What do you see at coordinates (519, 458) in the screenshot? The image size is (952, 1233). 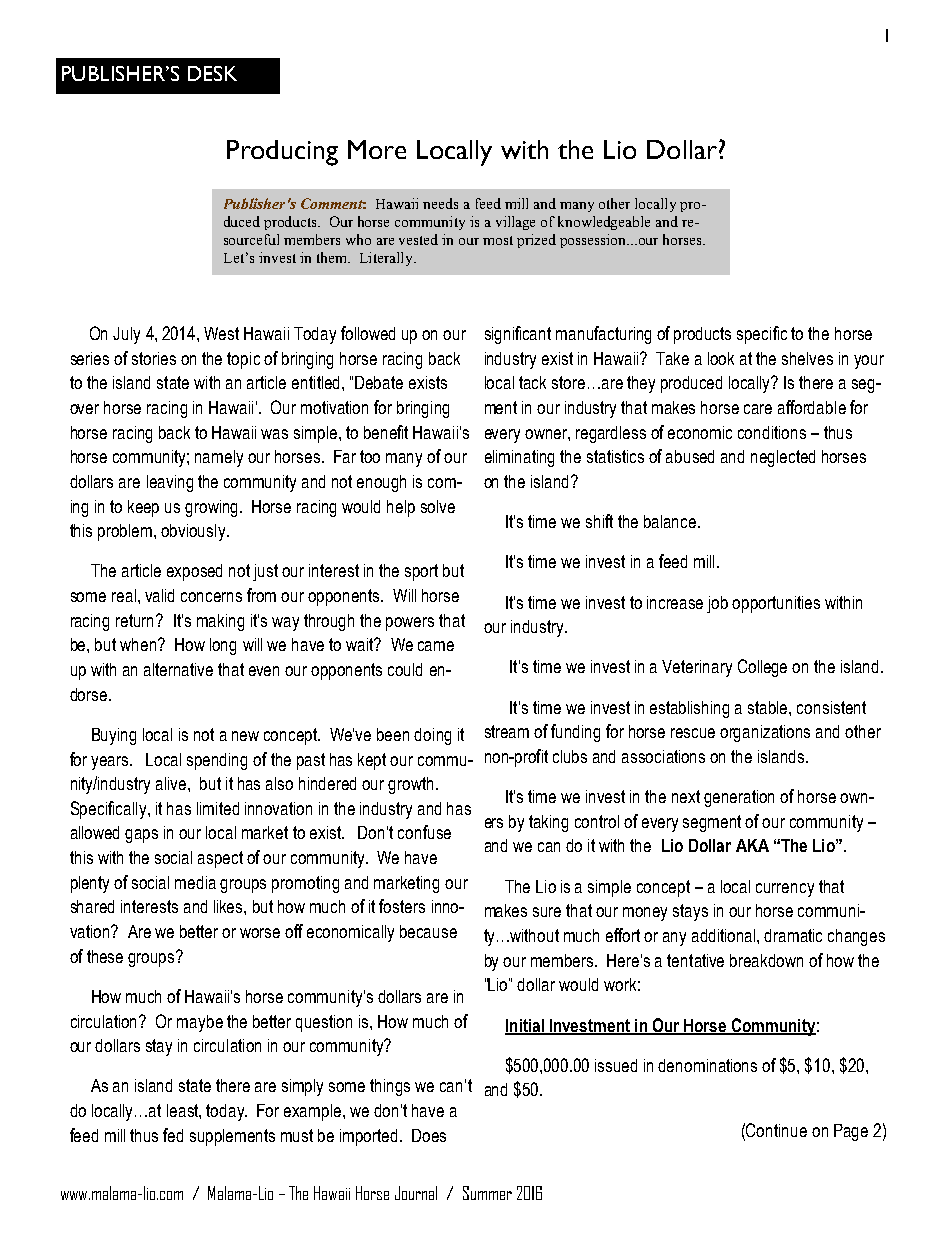 I see `eliminating` at bounding box center [519, 458].
